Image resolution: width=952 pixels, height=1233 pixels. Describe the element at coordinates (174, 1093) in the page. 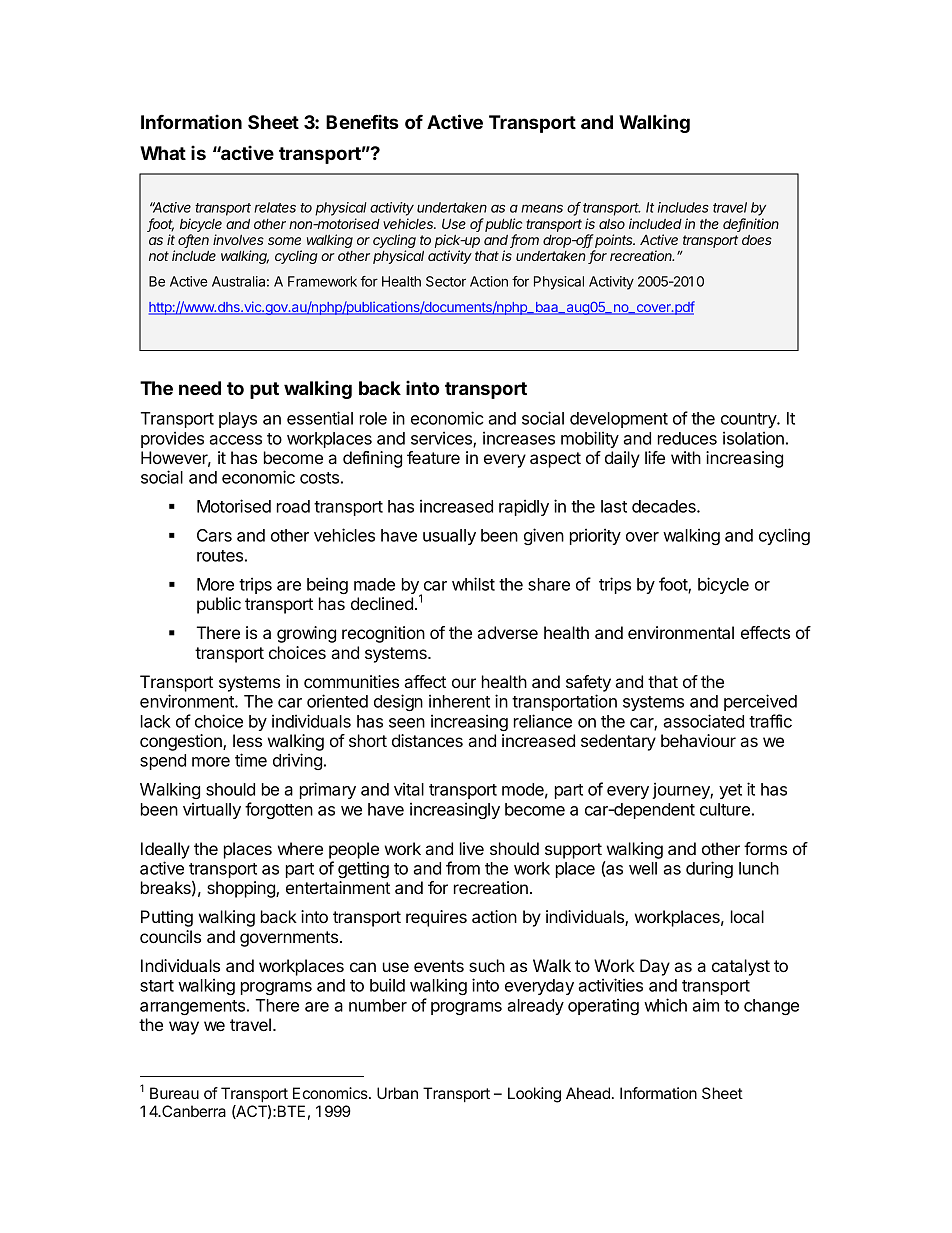

I see `Bureau` at that location.
